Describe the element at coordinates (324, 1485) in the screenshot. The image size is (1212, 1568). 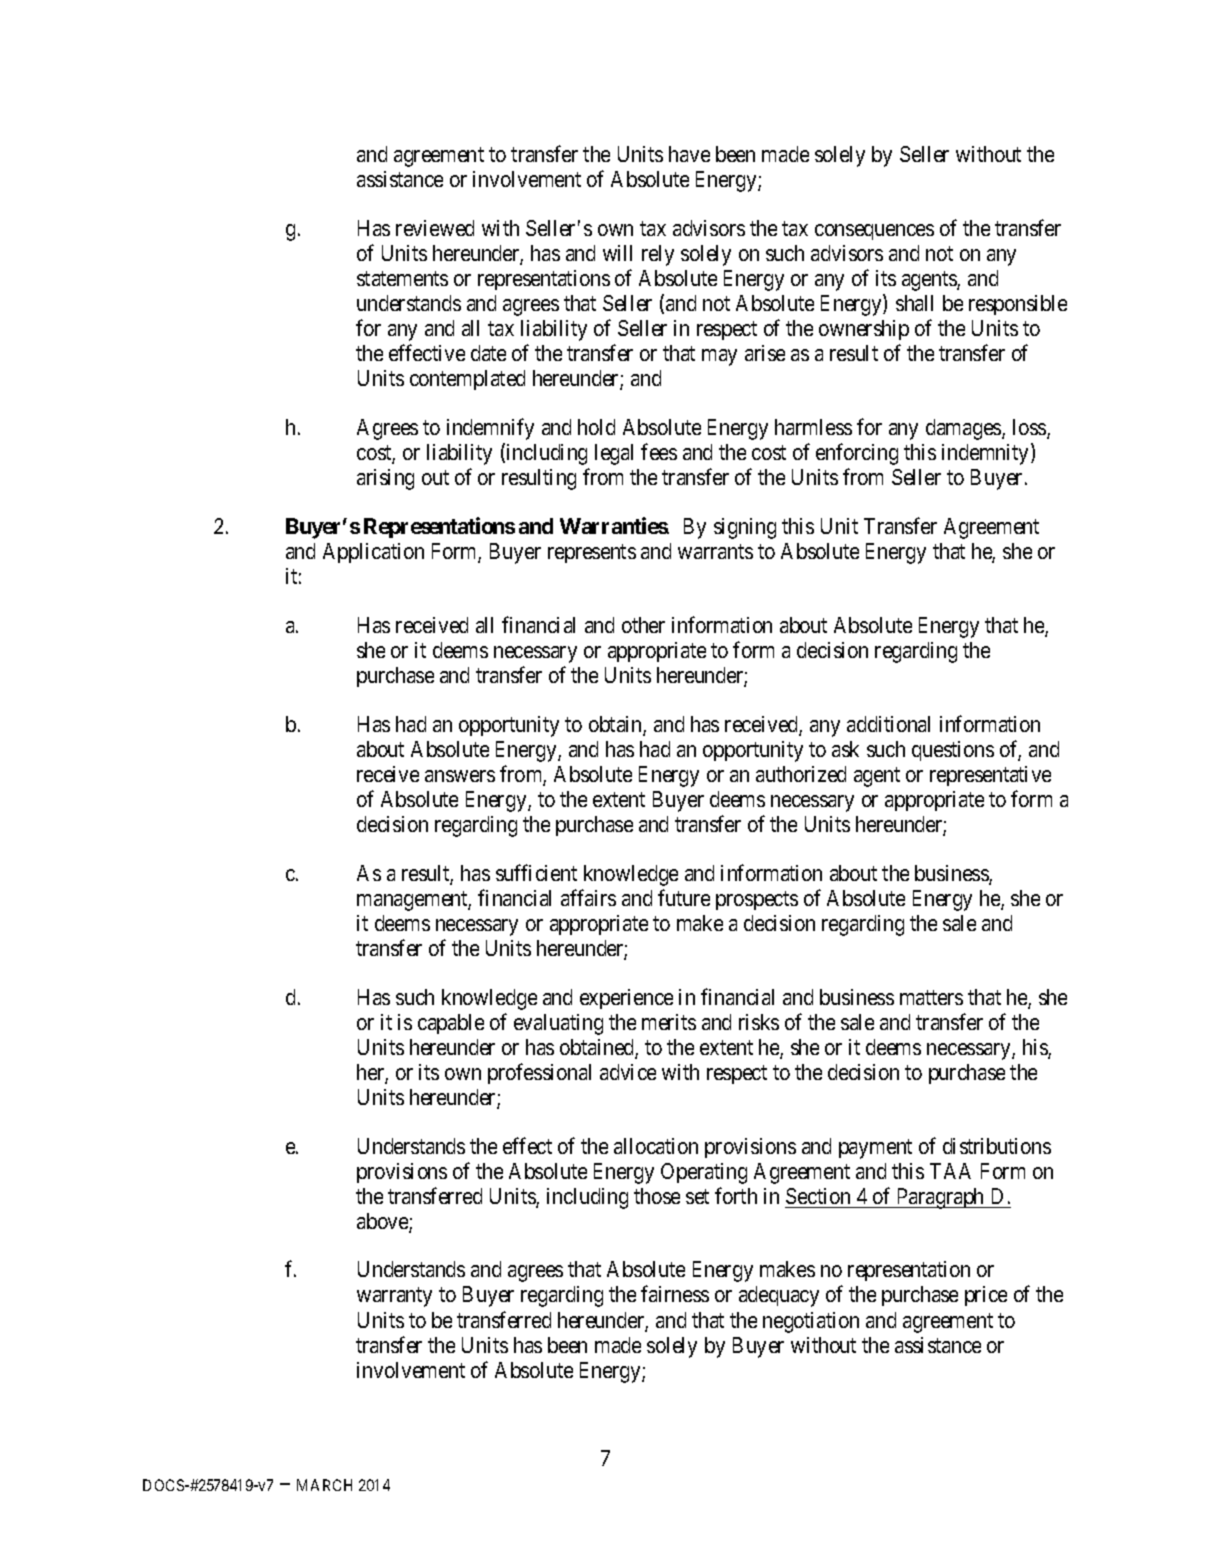
I see `MARCH` at that location.
